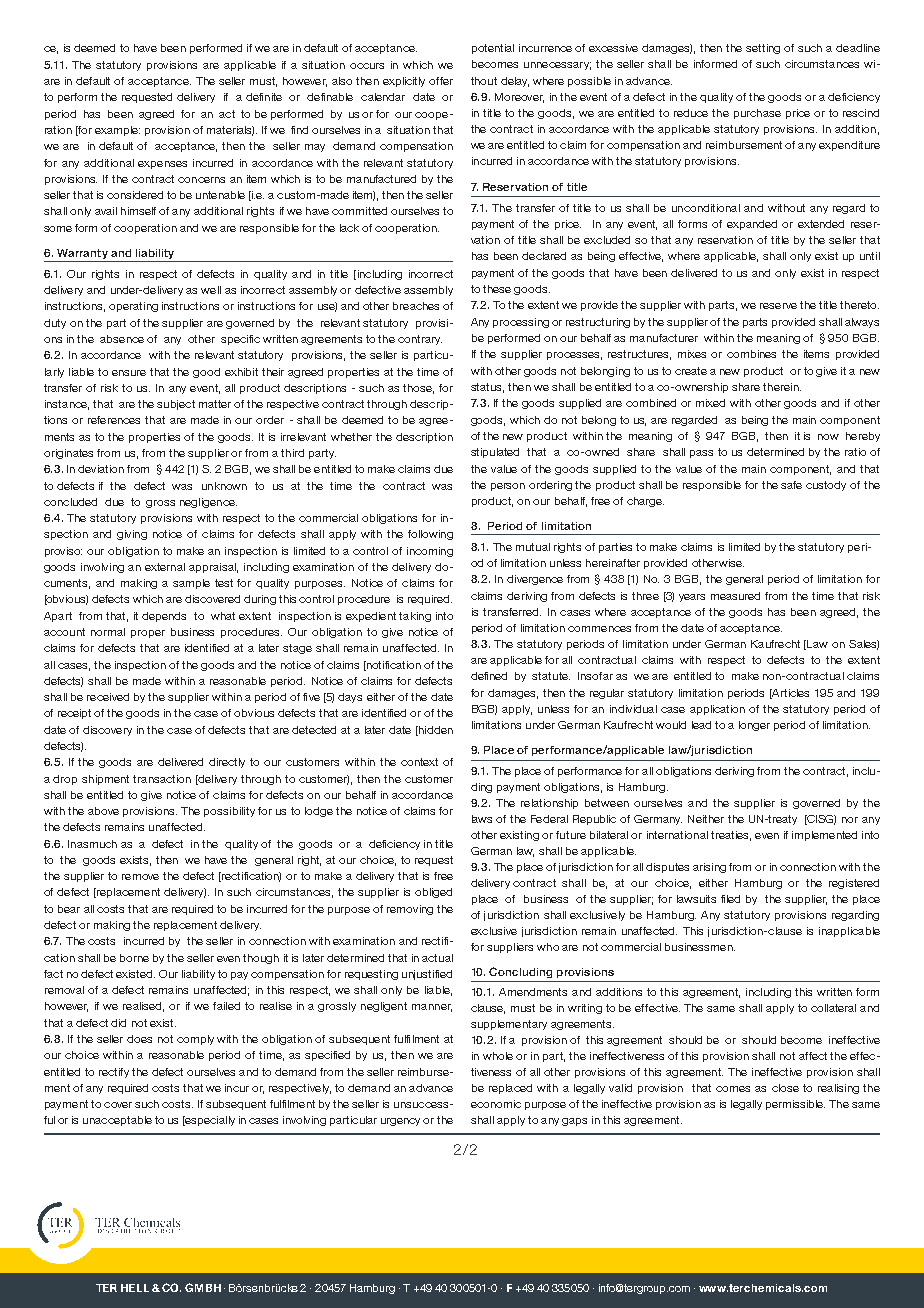 Image resolution: width=924 pixels, height=1308 pixels. Describe the element at coordinates (117, 131) in the page. I see `example` at that location.
